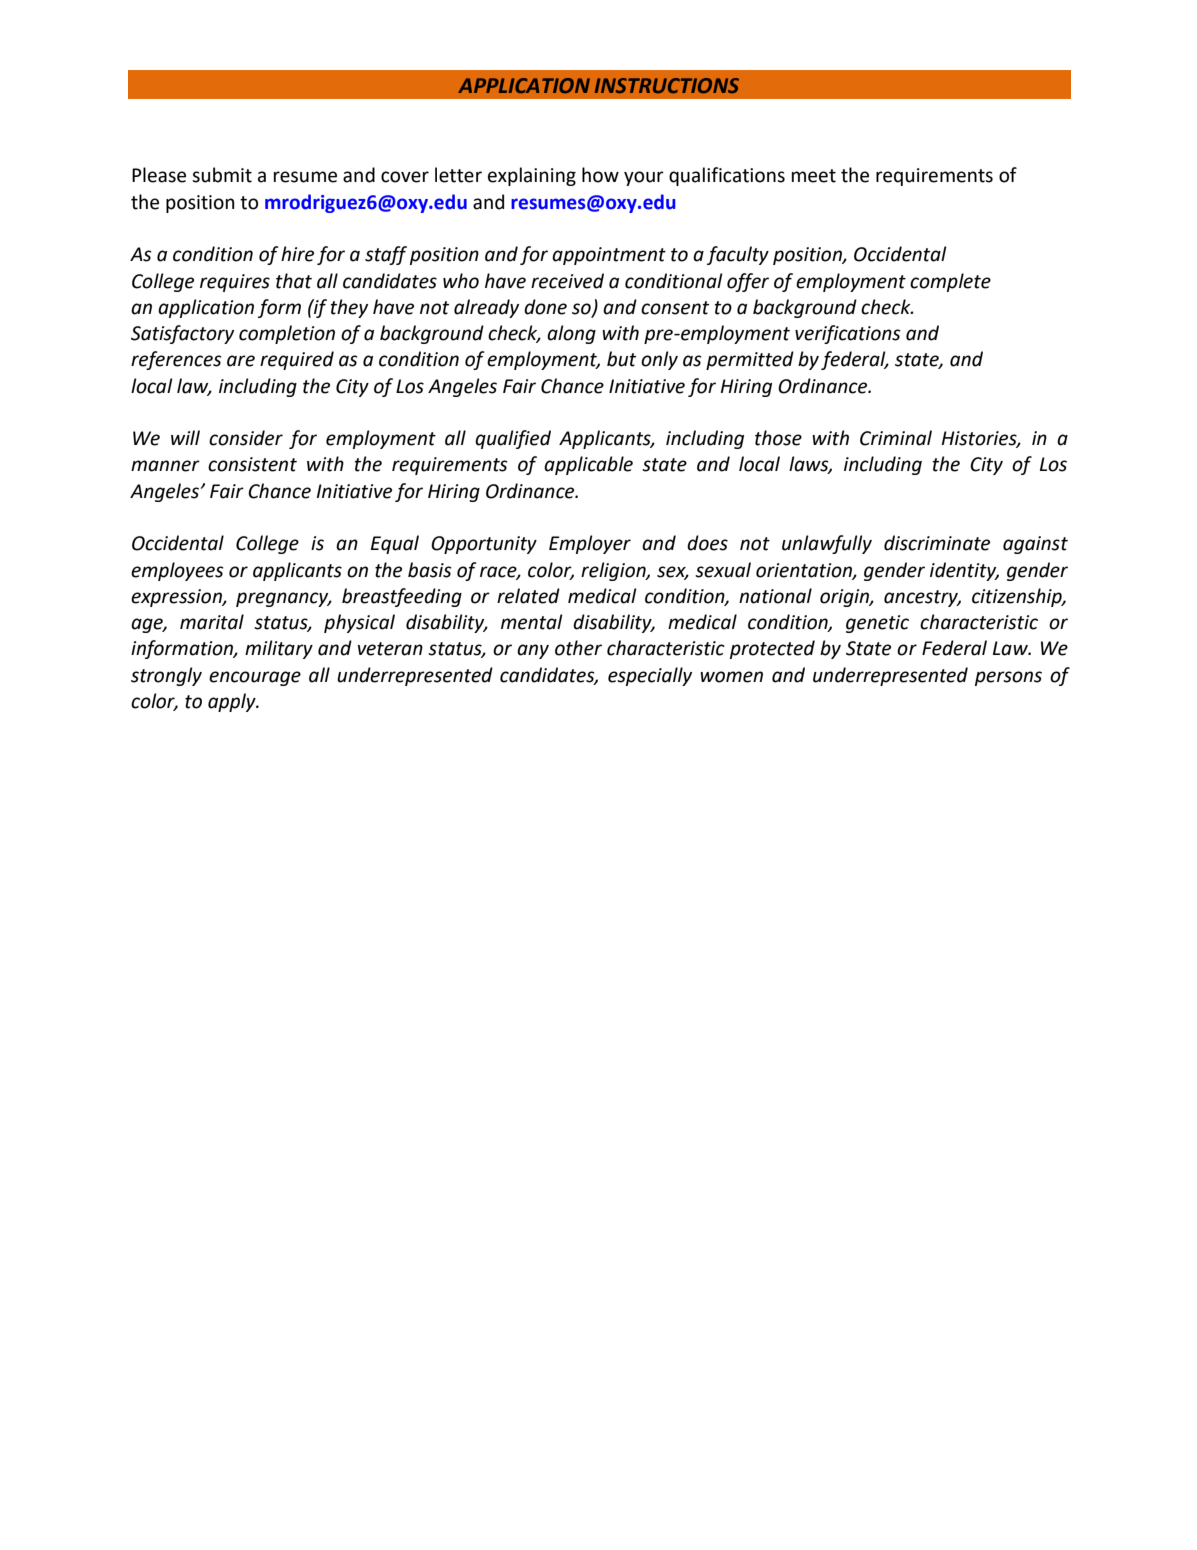 This screenshot has height=1550, width=1197. I want to click on discriminate, so click(937, 543).
